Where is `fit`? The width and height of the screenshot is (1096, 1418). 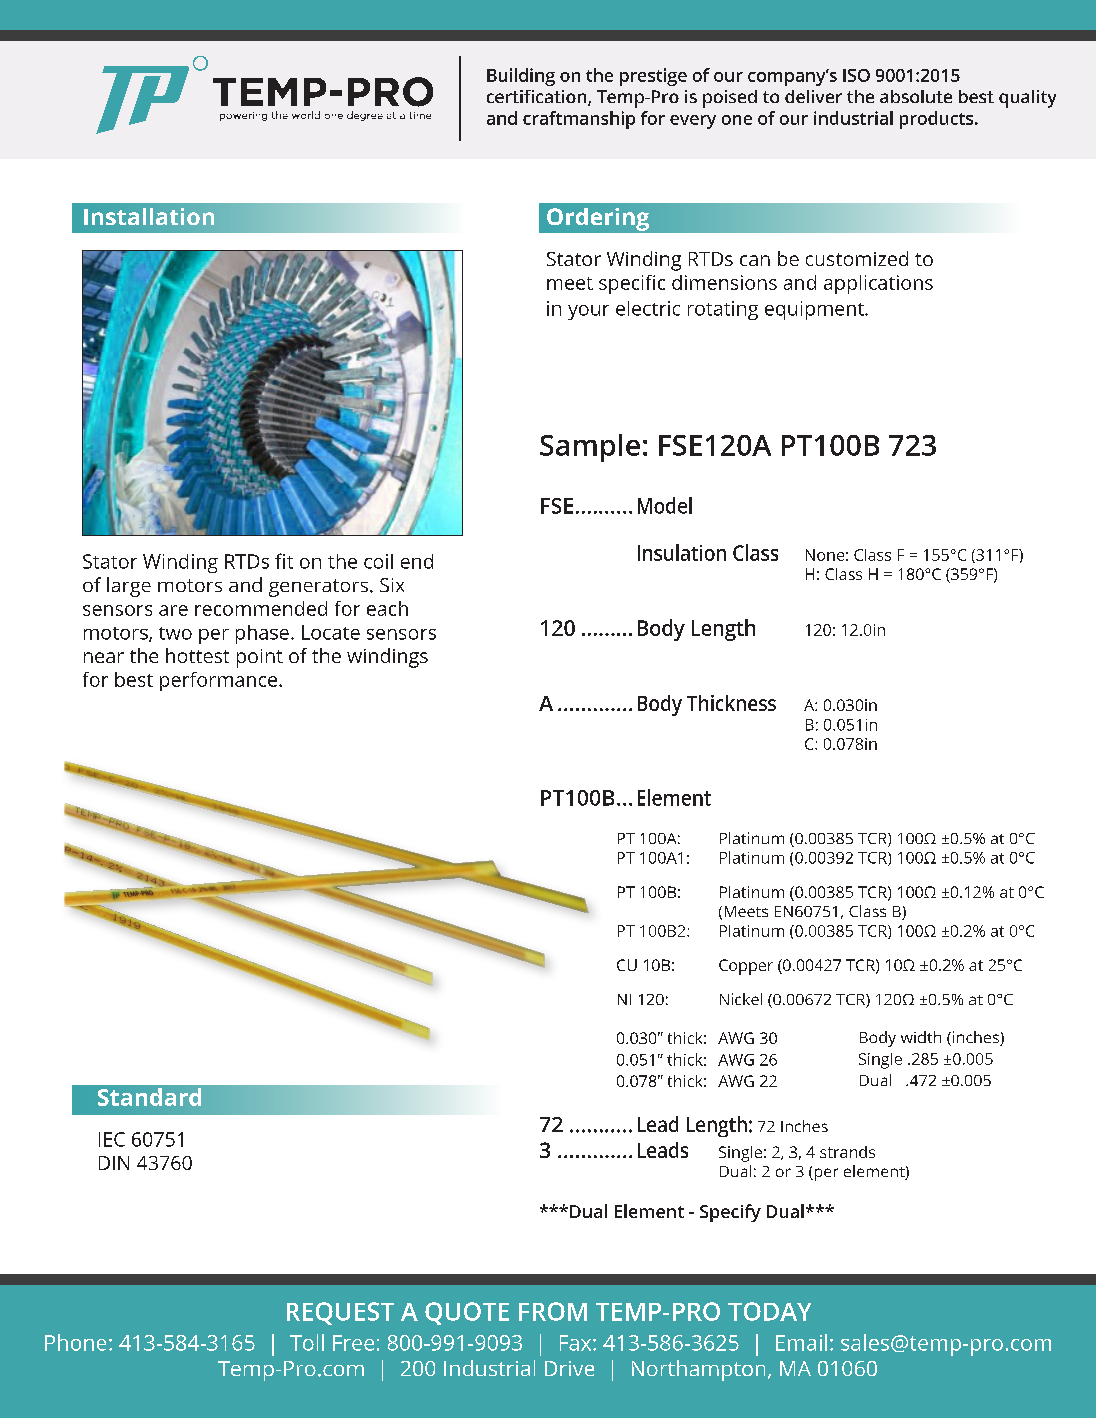
fit is located at coordinates (284, 561).
